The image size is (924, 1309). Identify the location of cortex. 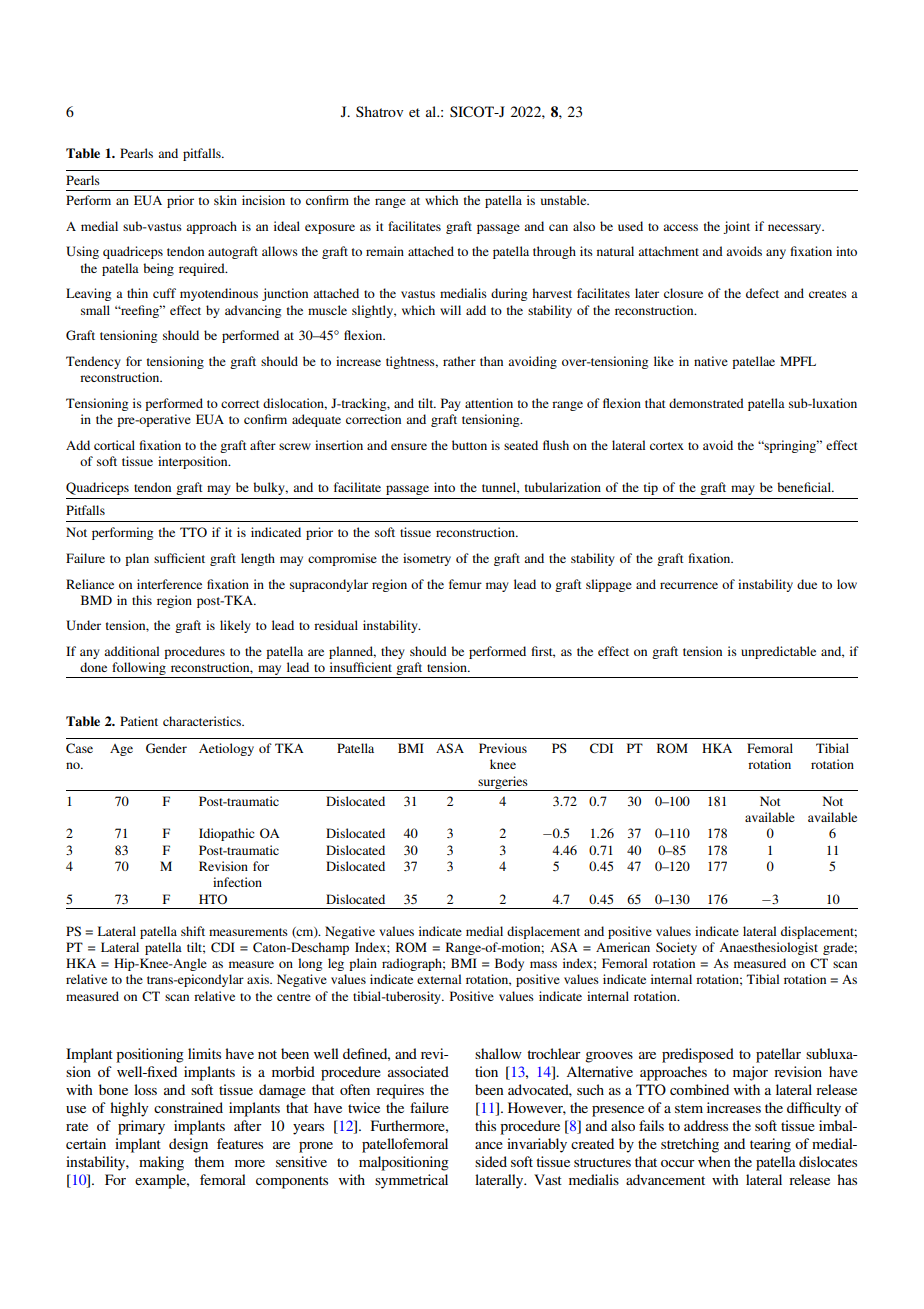
(667, 446).
